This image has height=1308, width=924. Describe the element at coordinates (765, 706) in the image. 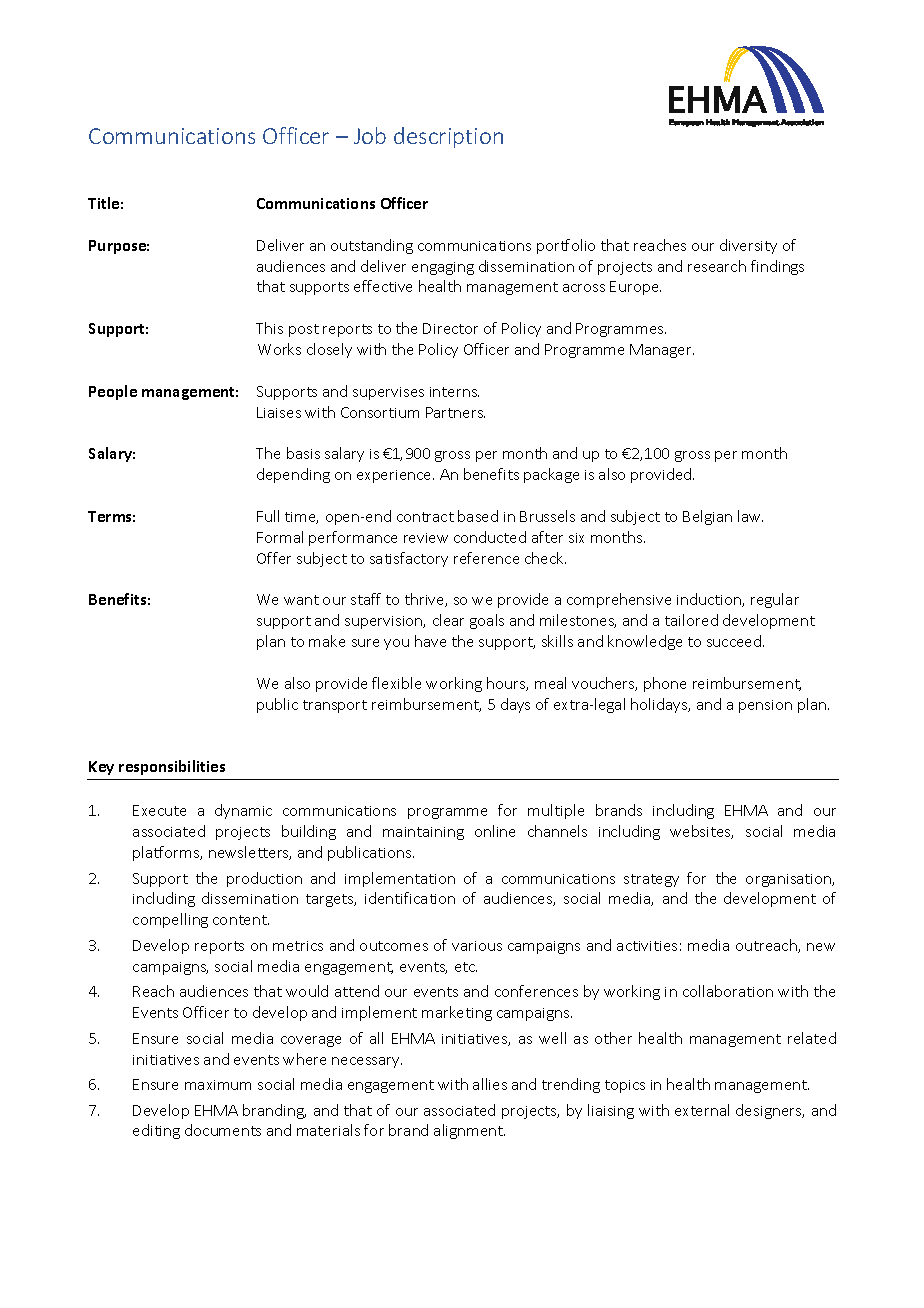

I see `pension` at that location.
